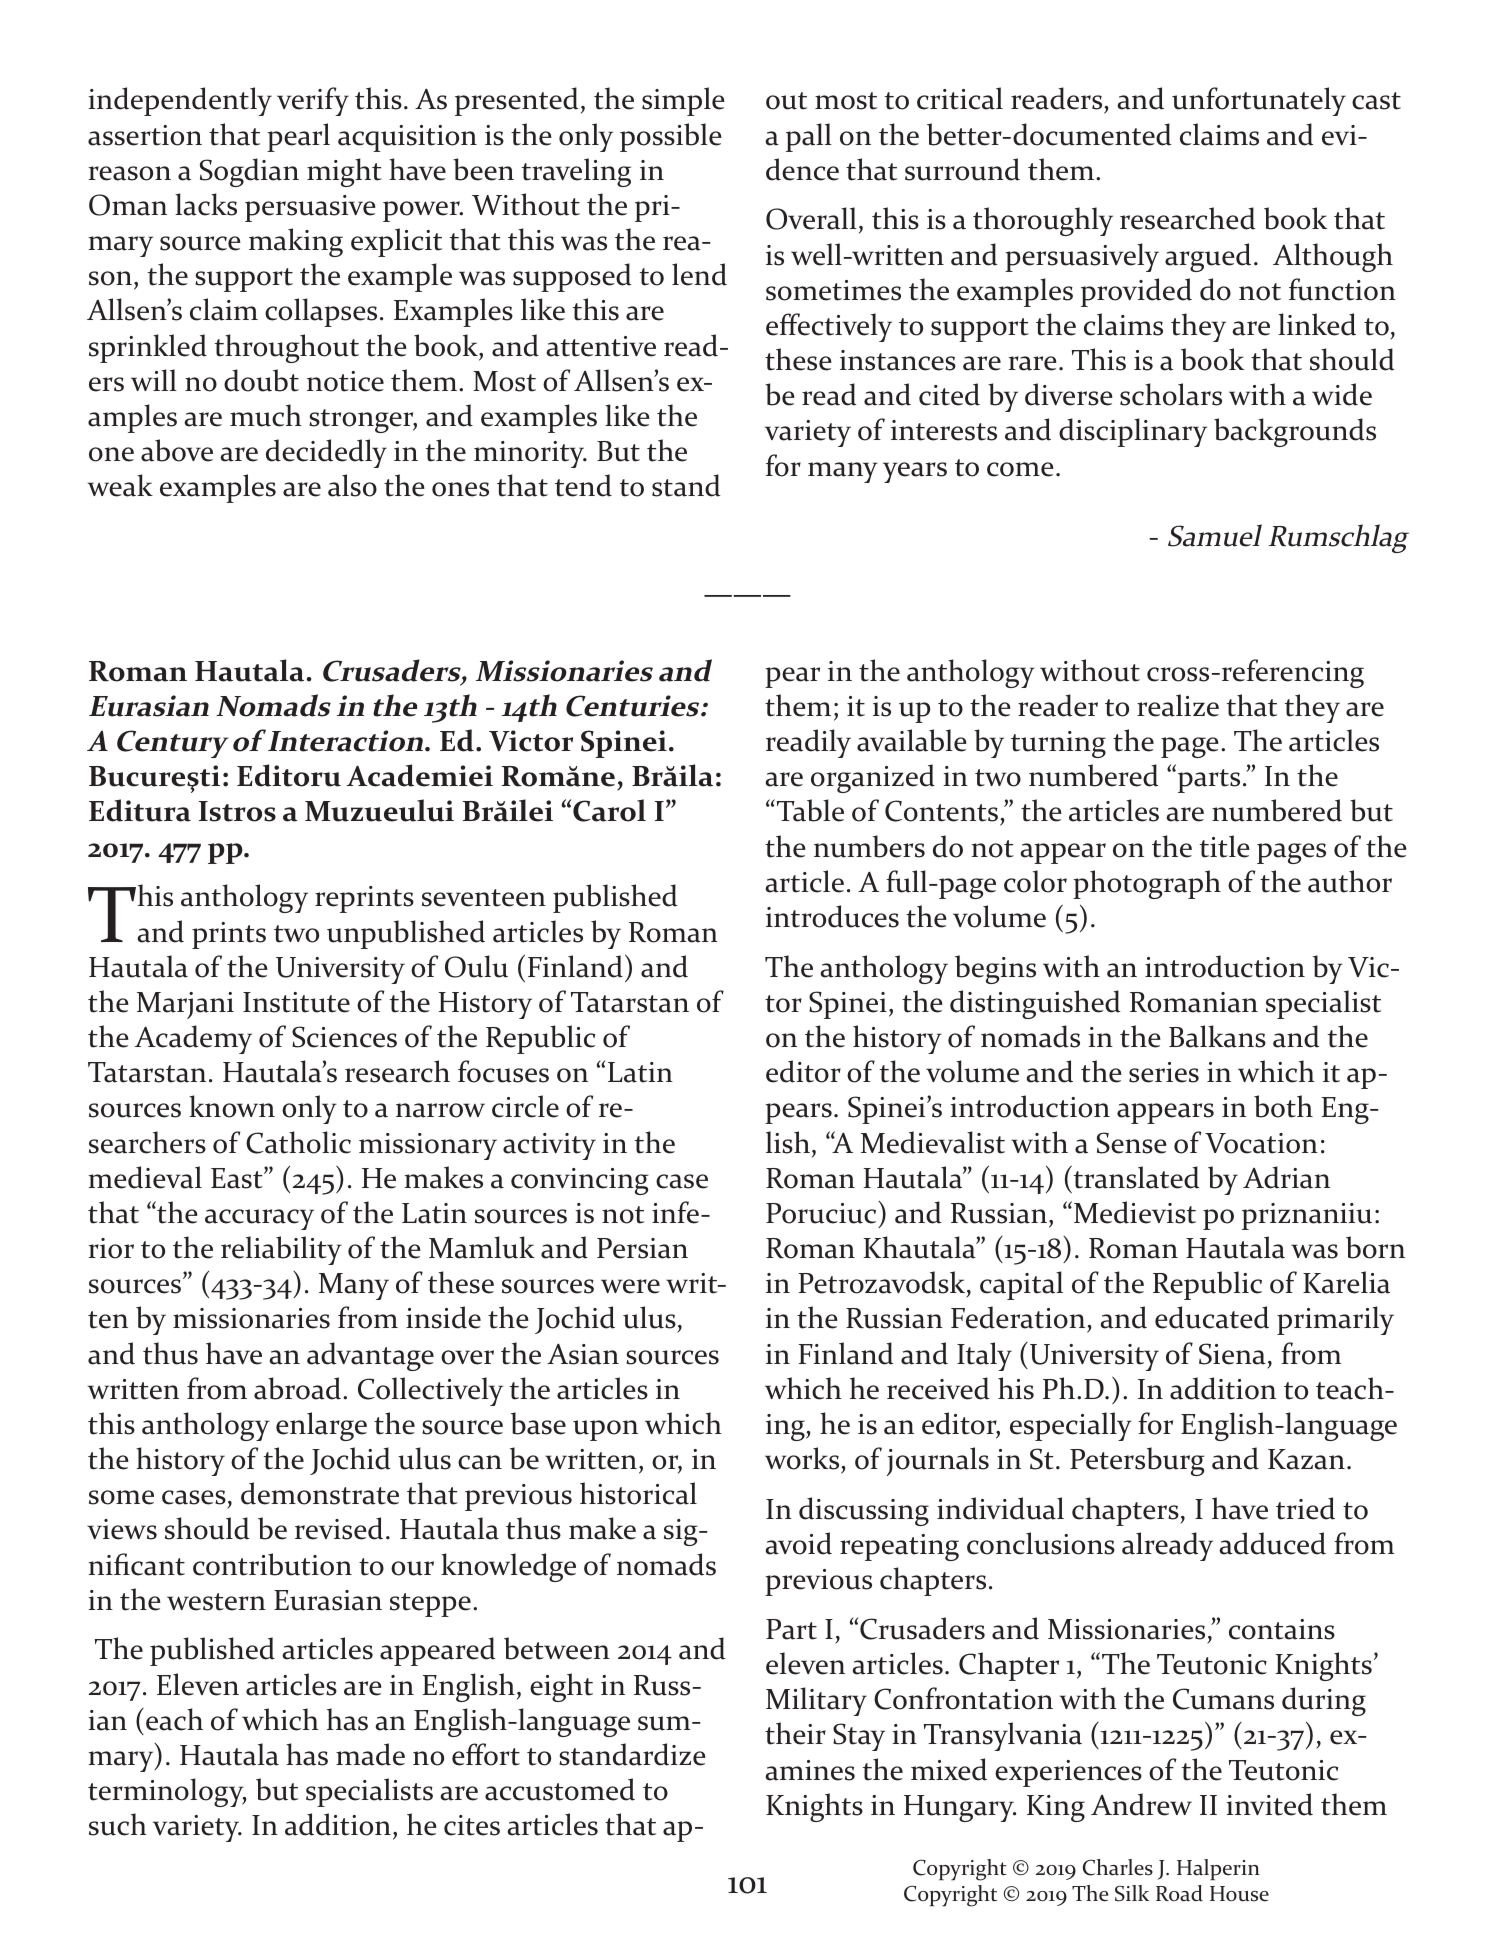  Describe the element at coordinates (809, 137) in the document. I see `pall` at that location.
